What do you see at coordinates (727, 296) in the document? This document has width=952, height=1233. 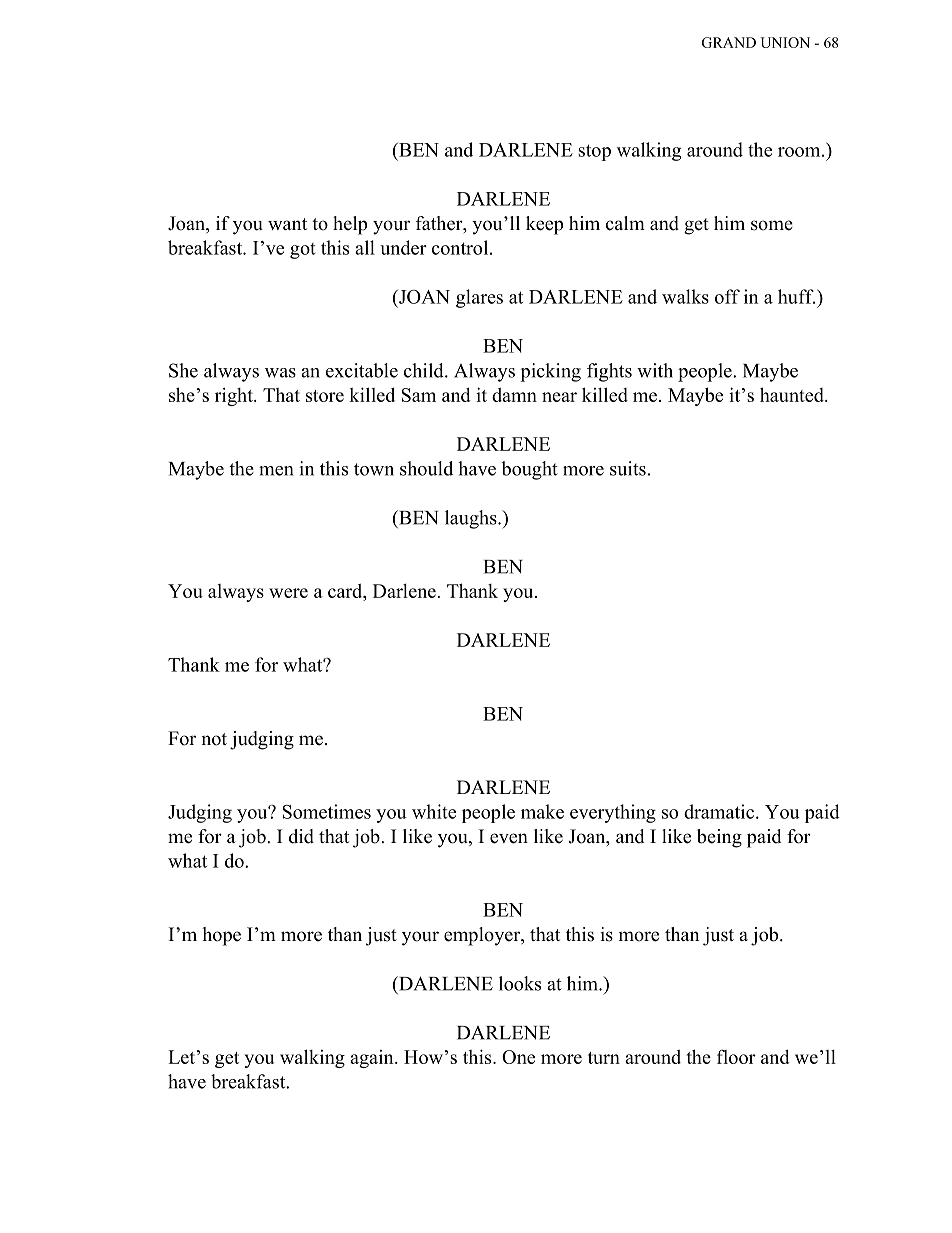 I see `off` at bounding box center [727, 296].
